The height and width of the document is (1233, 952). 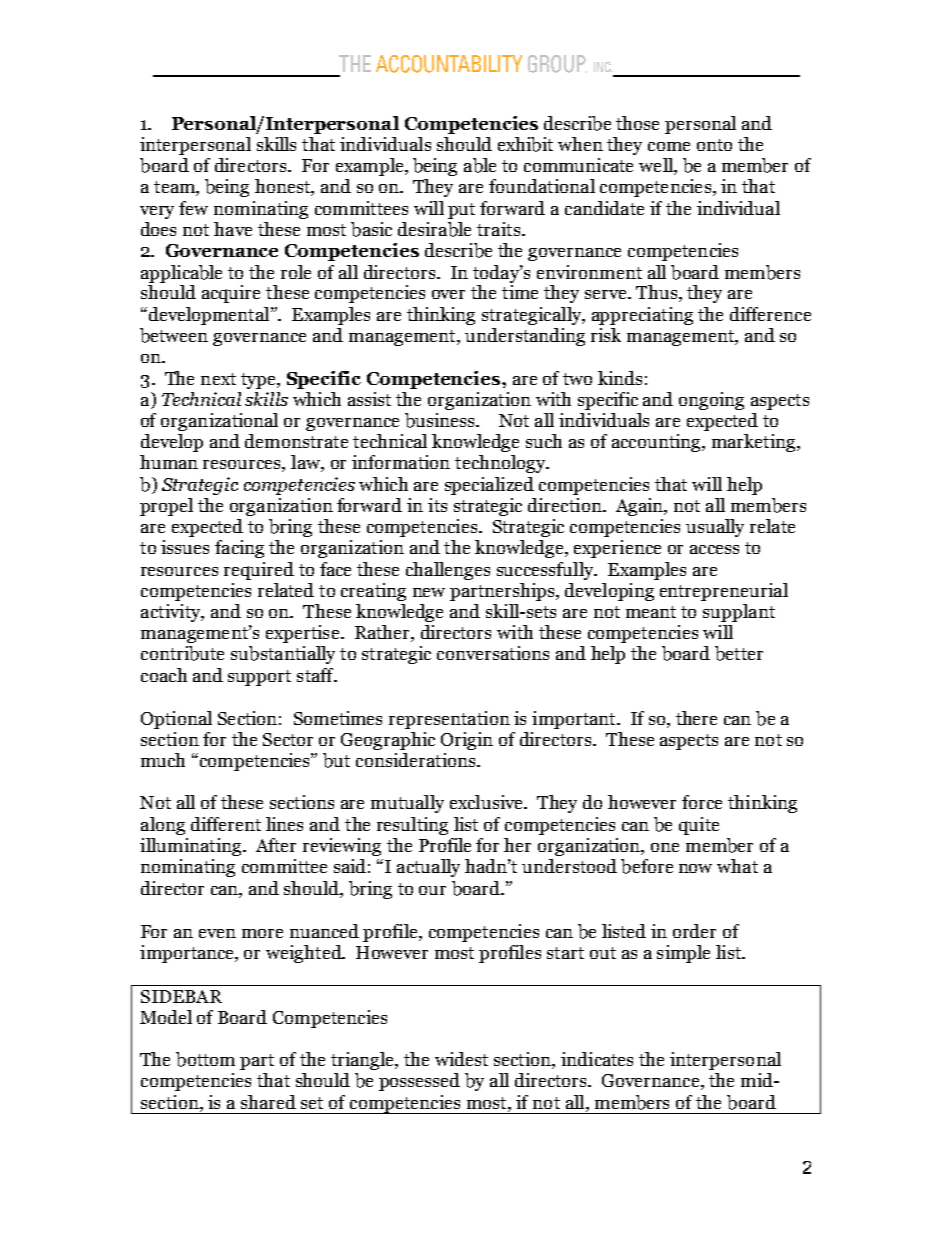 I want to click on force, so click(x=702, y=802).
